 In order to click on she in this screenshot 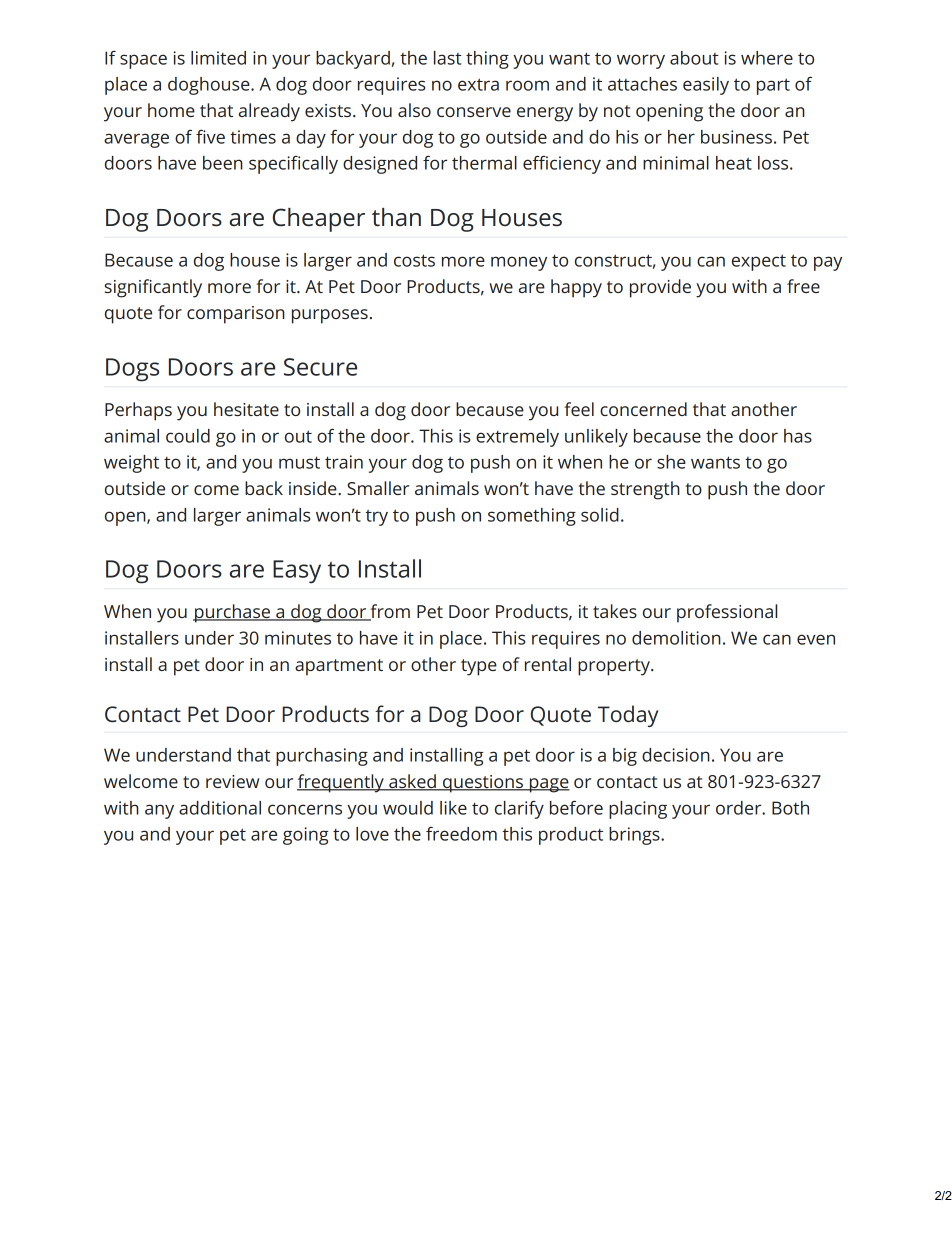, I will do `click(671, 462)`.
